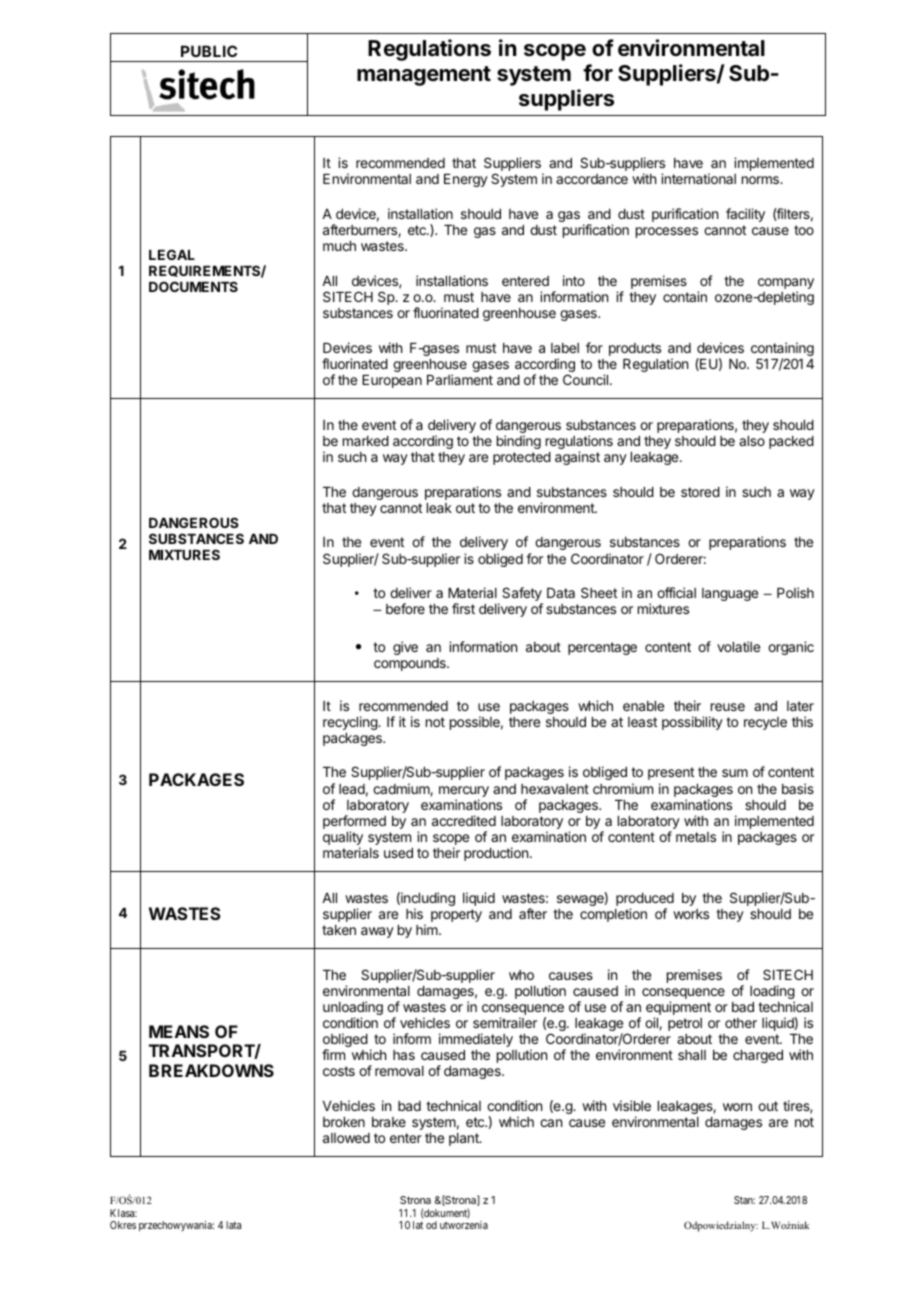 The height and width of the document is (1308, 924). What do you see at coordinates (233, 1225) in the document?
I see `lata` at bounding box center [233, 1225].
